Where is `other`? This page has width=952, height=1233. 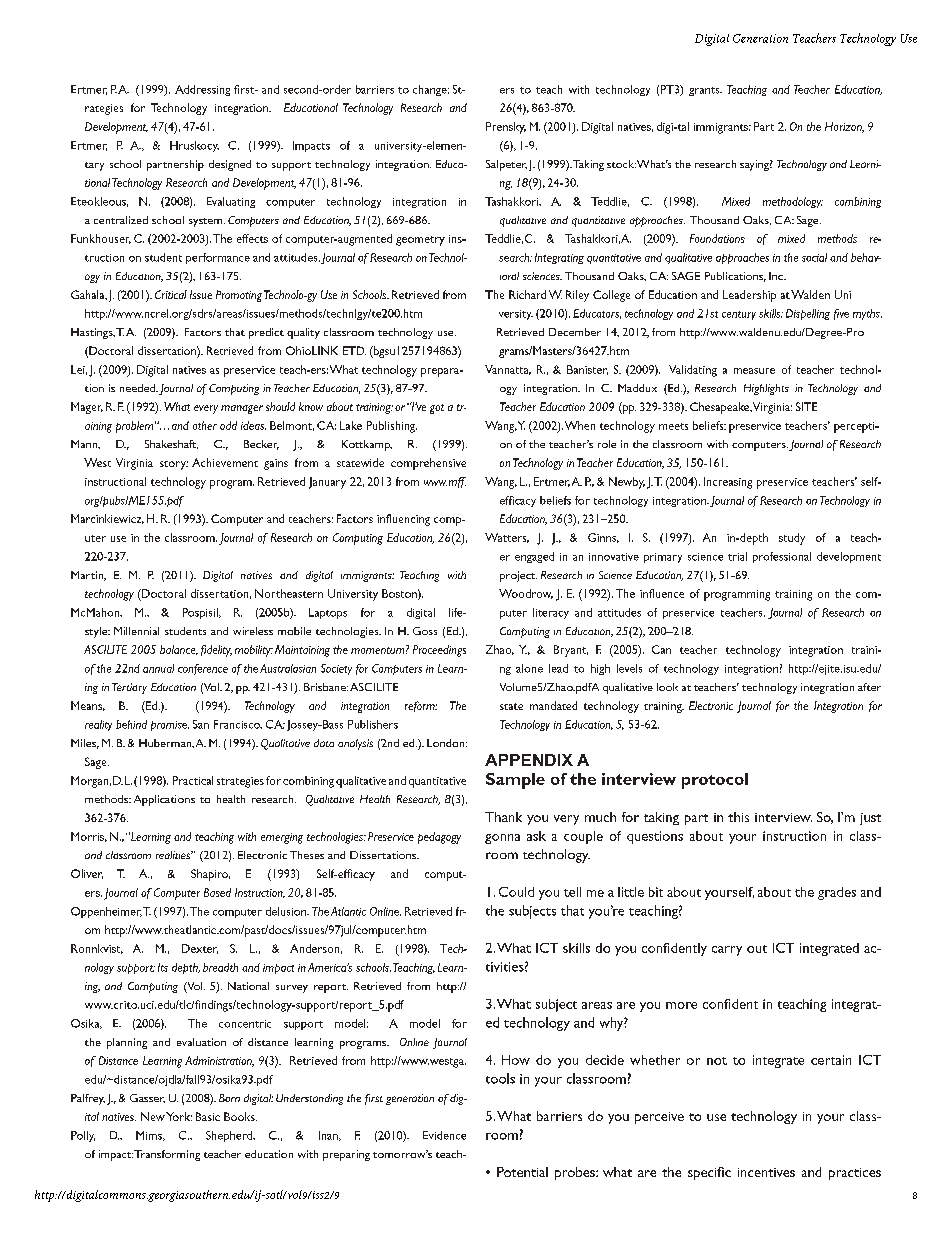
other is located at coordinates (205, 425).
